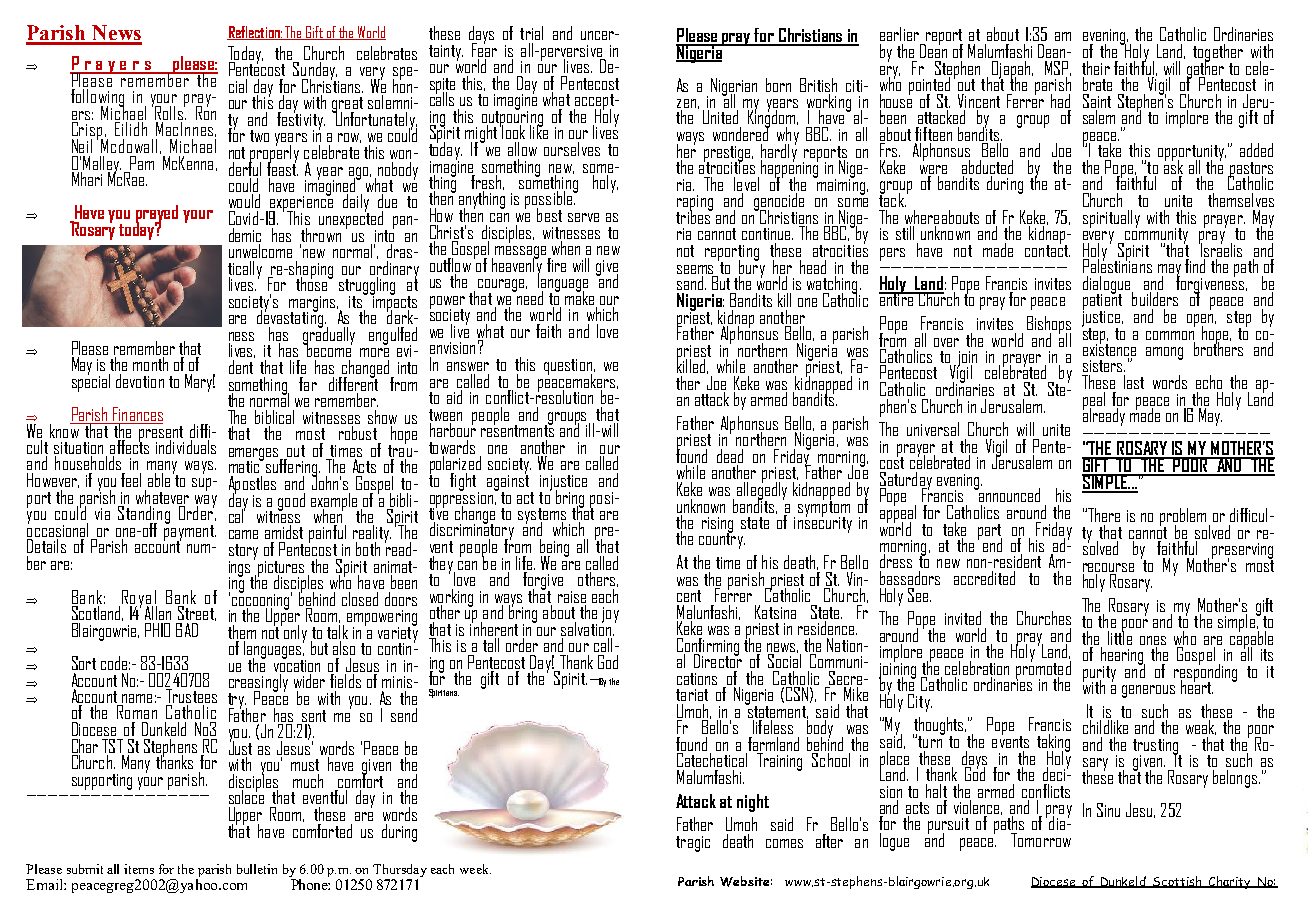  What do you see at coordinates (1121, 655) in the image?
I see `hearing` at bounding box center [1121, 655].
